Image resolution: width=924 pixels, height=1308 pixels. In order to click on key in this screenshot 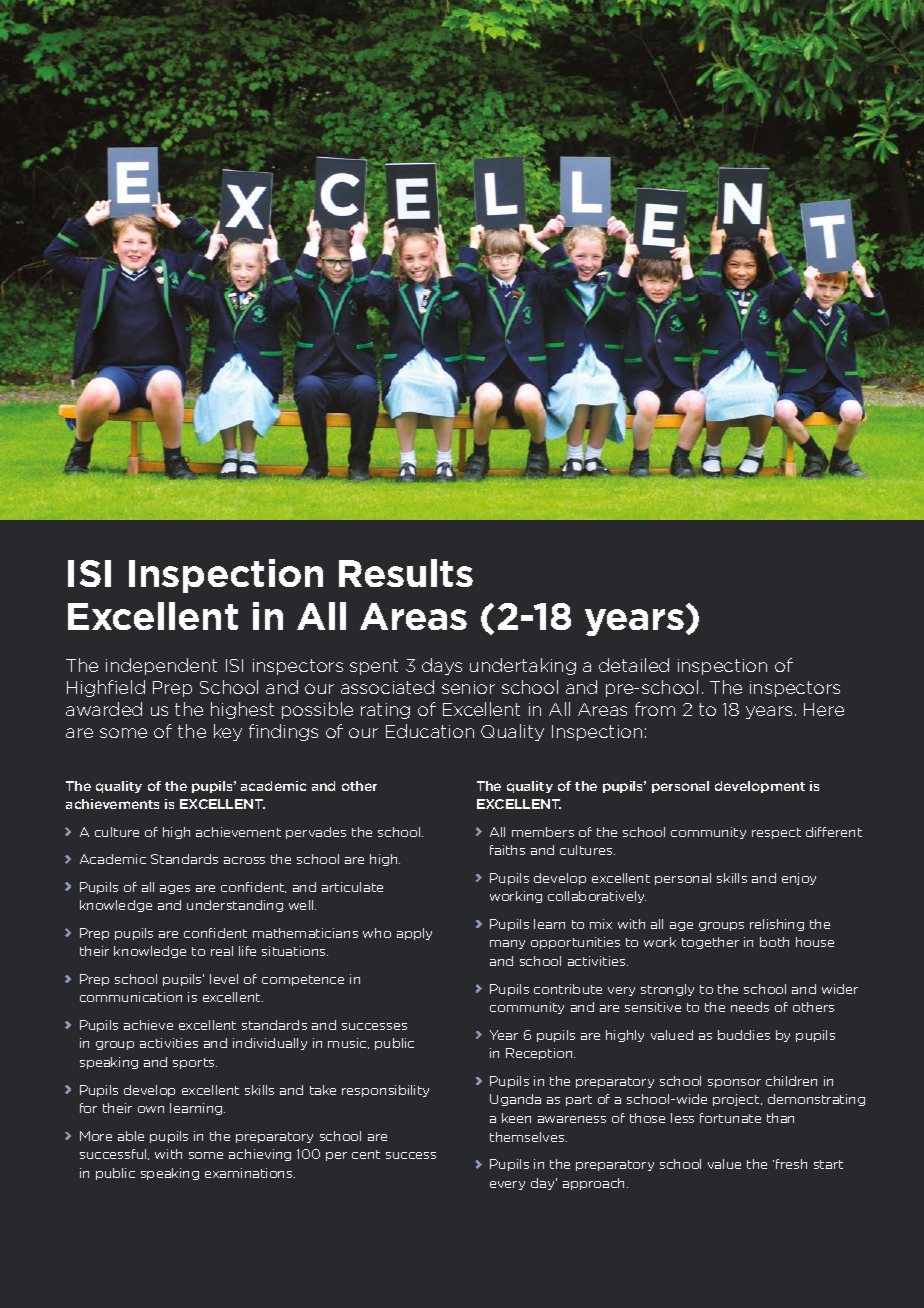, I will do `click(228, 732)`.
